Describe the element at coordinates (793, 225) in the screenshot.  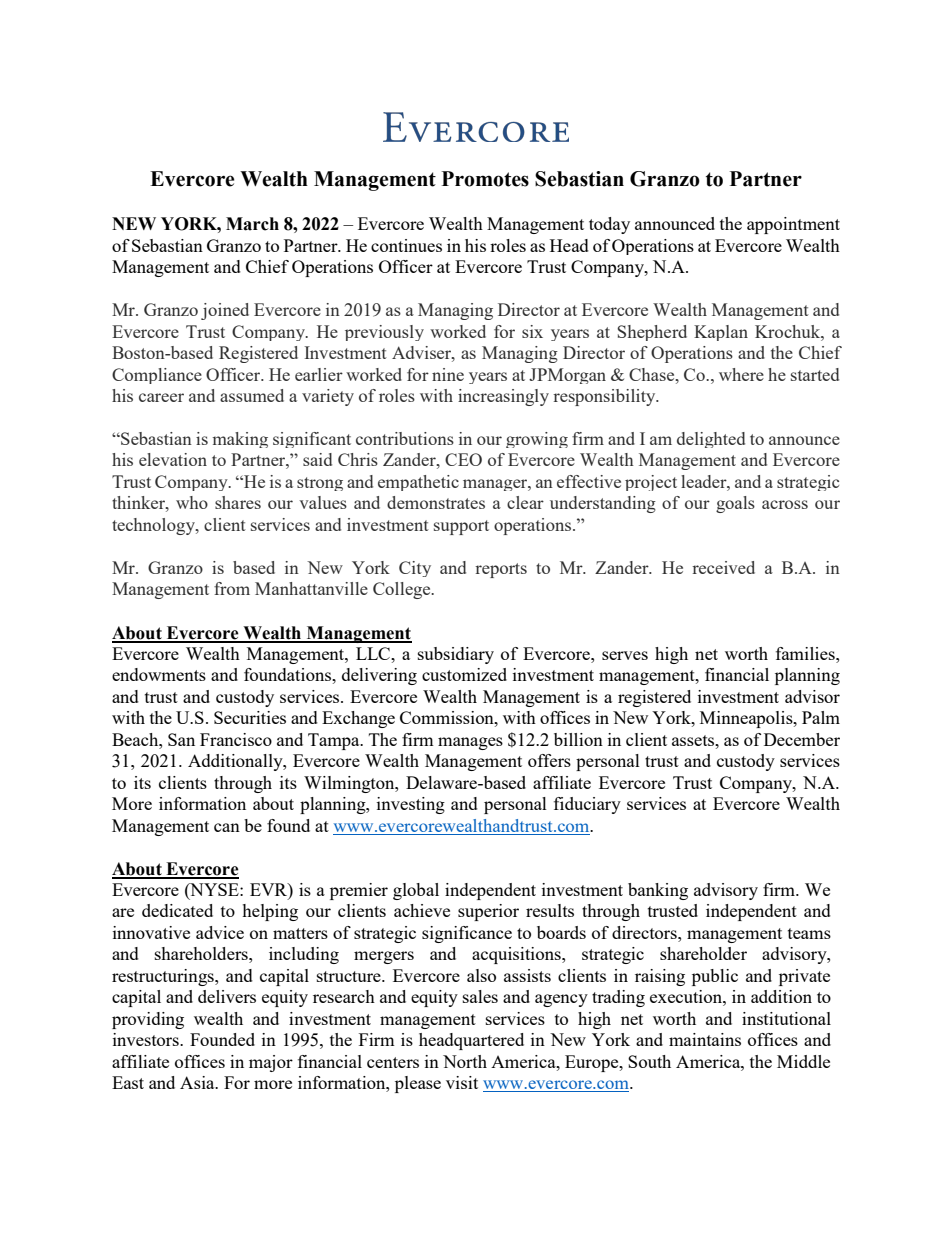
I see `appointment` at that location.
